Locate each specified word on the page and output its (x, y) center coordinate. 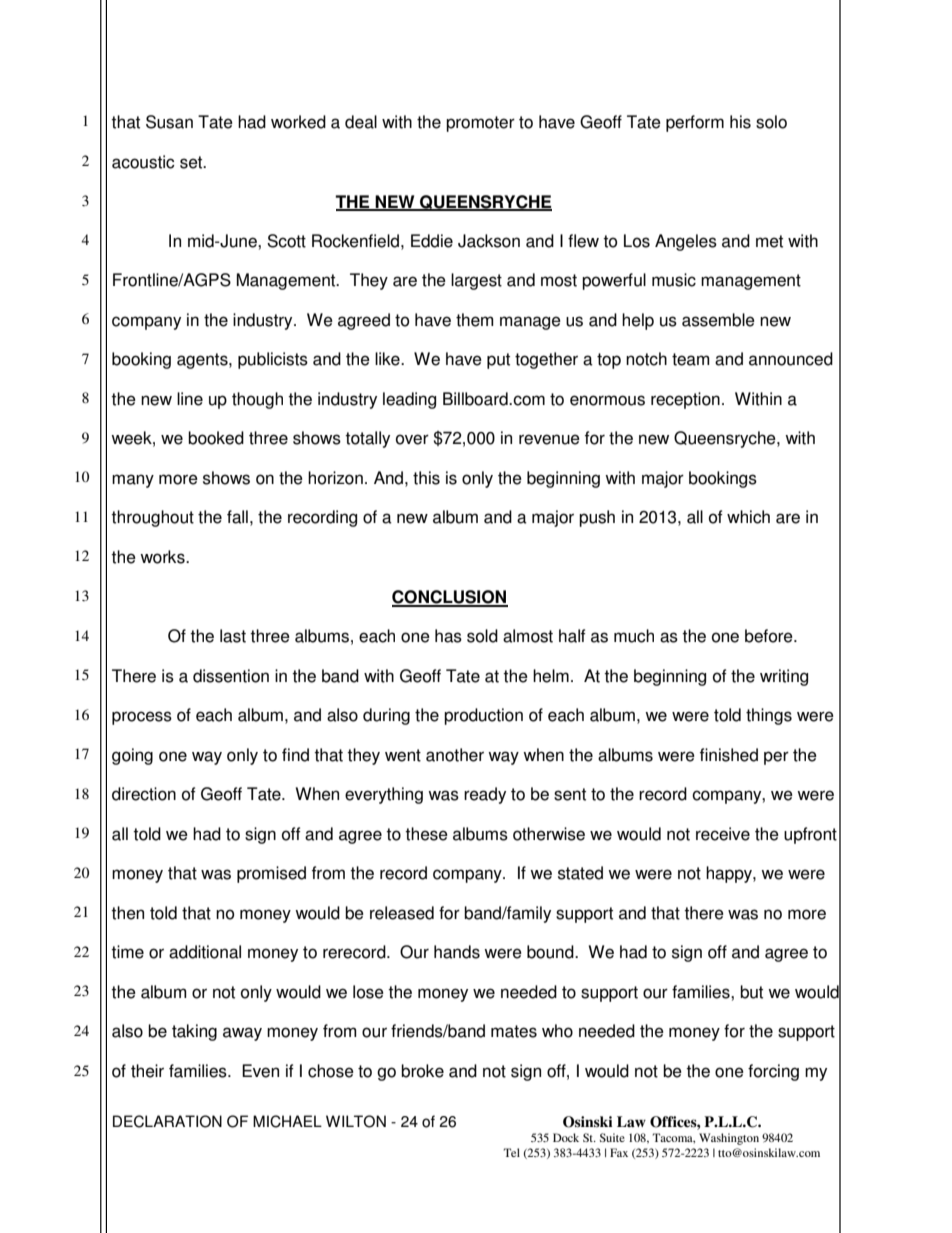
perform (695, 123)
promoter (480, 124)
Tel (511, 1152)
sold (482, 636)
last (233, 636)
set (192, 162)
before (770, 636)
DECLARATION (167, 1121)
